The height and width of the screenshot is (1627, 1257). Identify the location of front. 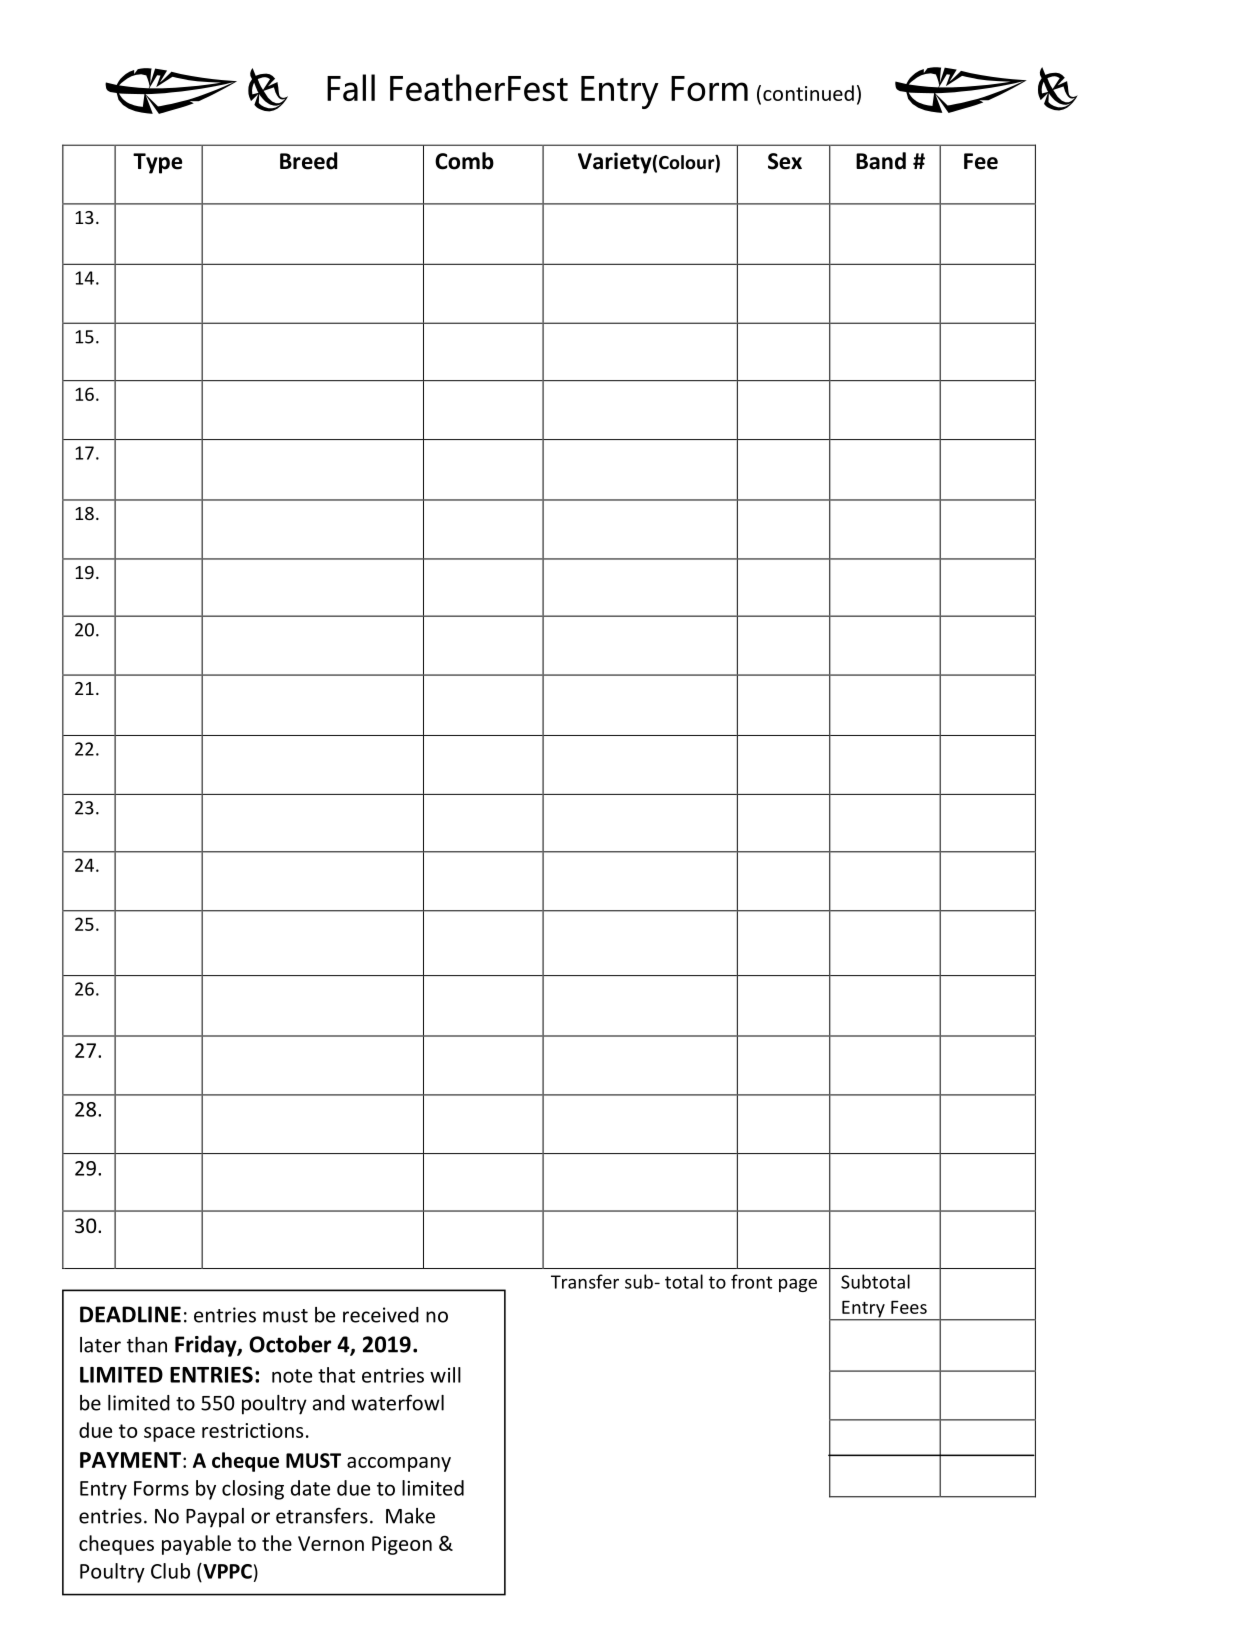
(751, 1281).
